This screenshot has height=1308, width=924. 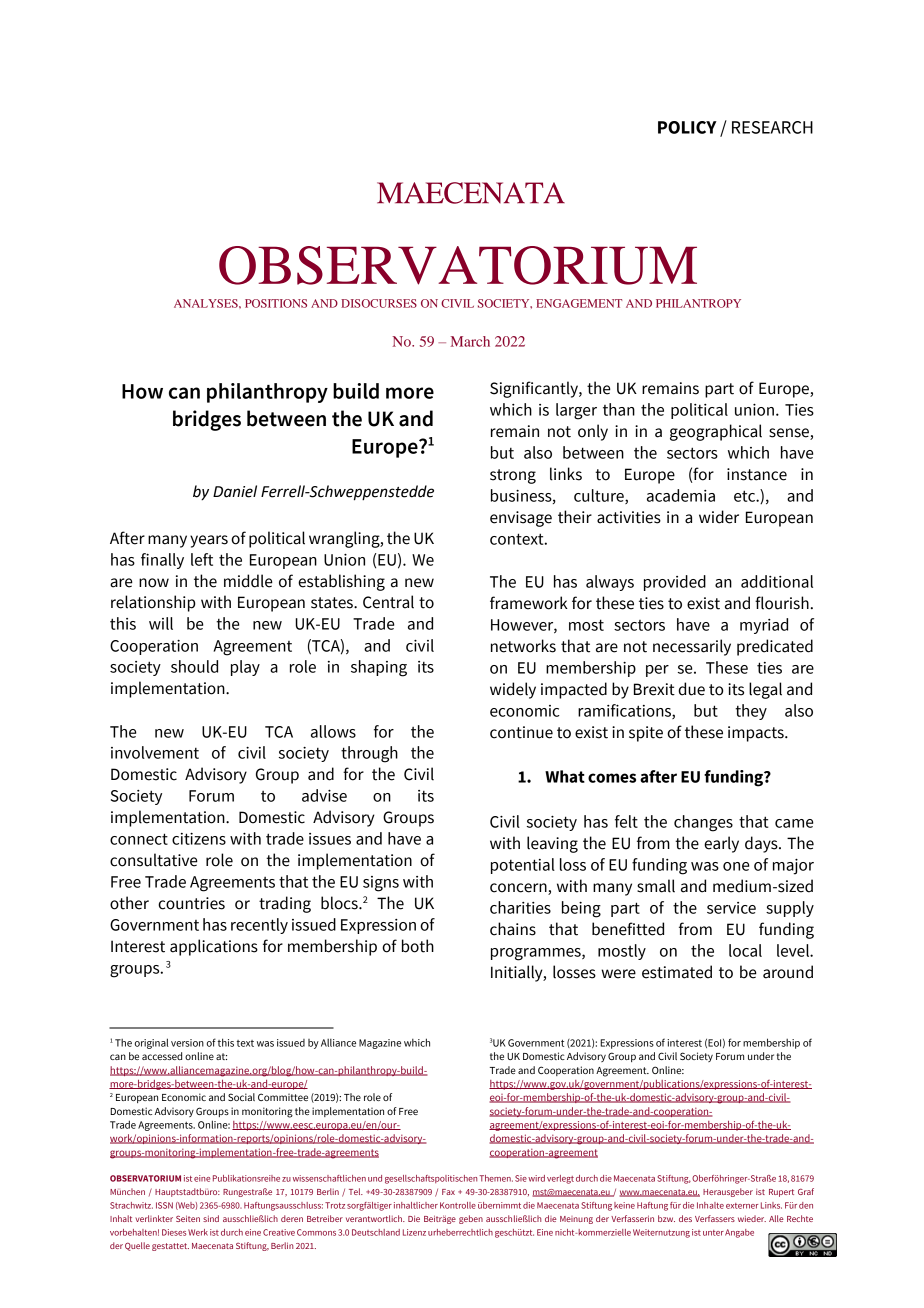 I want to click on both, so click(x=418, y=946).
